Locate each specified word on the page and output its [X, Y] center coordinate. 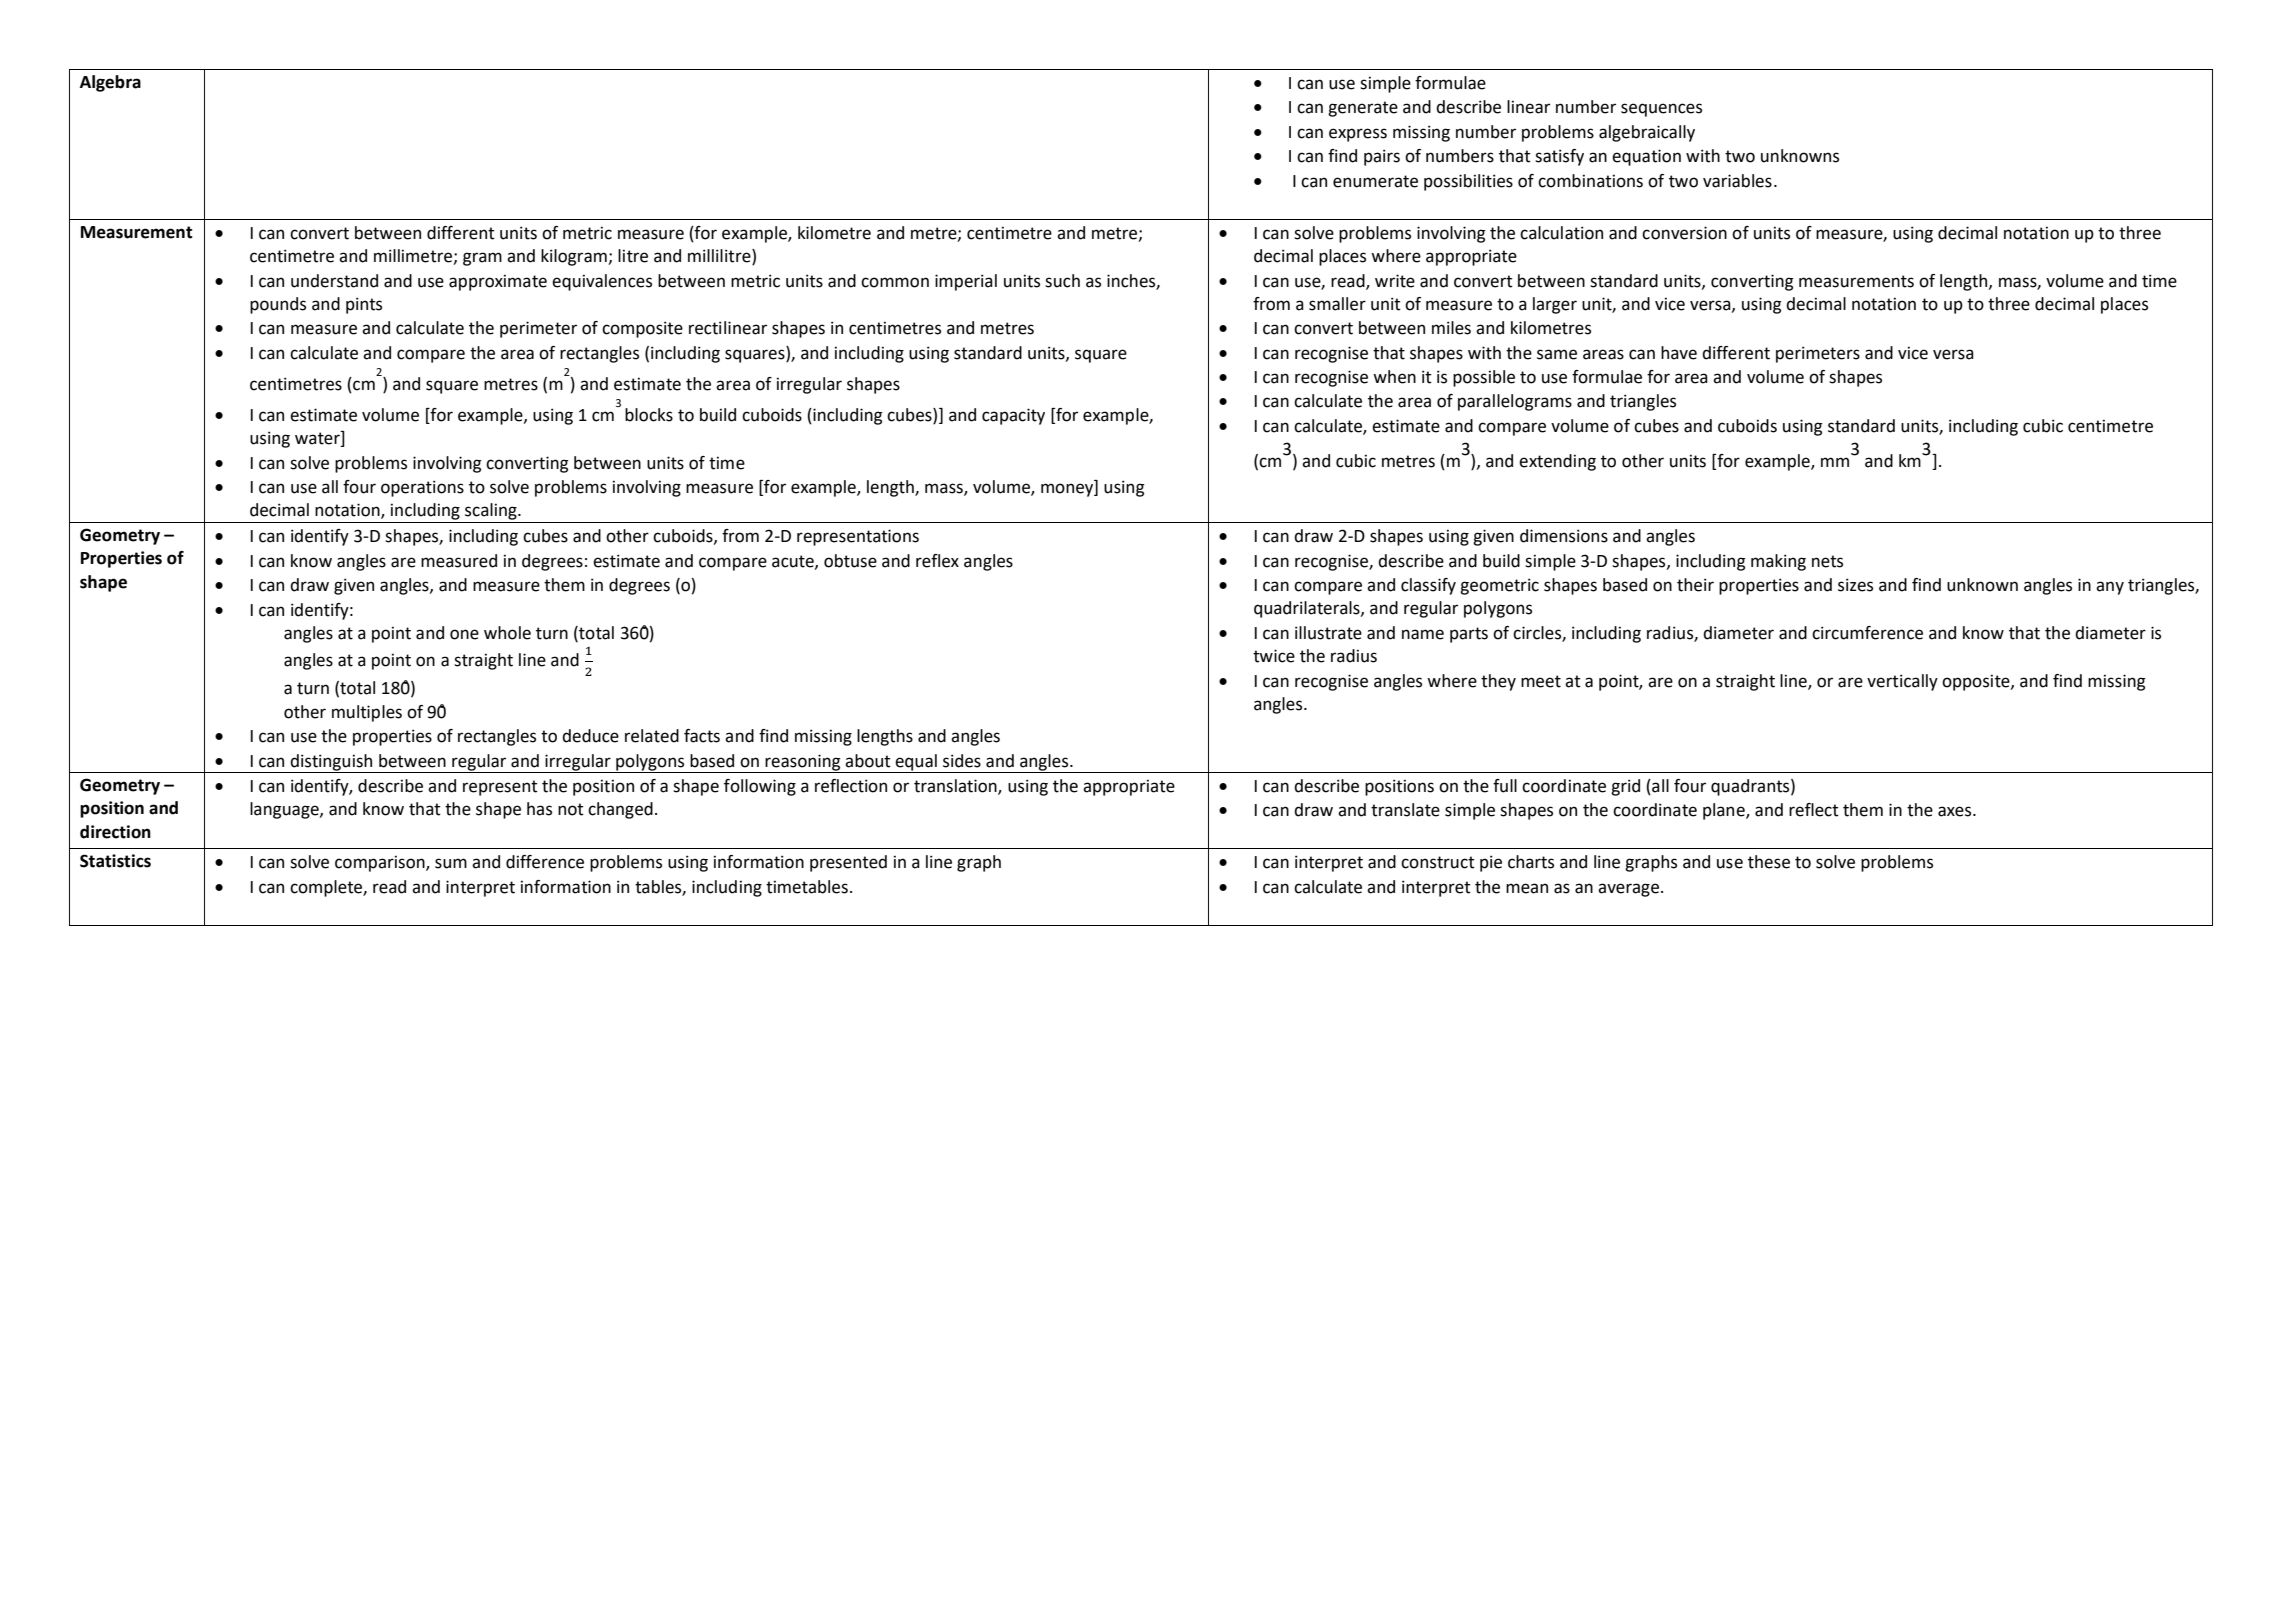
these [1769, 862]
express [1358, 135]
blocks [649, 415]
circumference [1867, 633]
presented [848, 863]
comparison [381, 863]
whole [507, 633]
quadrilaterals [1308, 609]
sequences [1661, 110]
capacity [1013, 416]
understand [334, 281]
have [1679, 353]
